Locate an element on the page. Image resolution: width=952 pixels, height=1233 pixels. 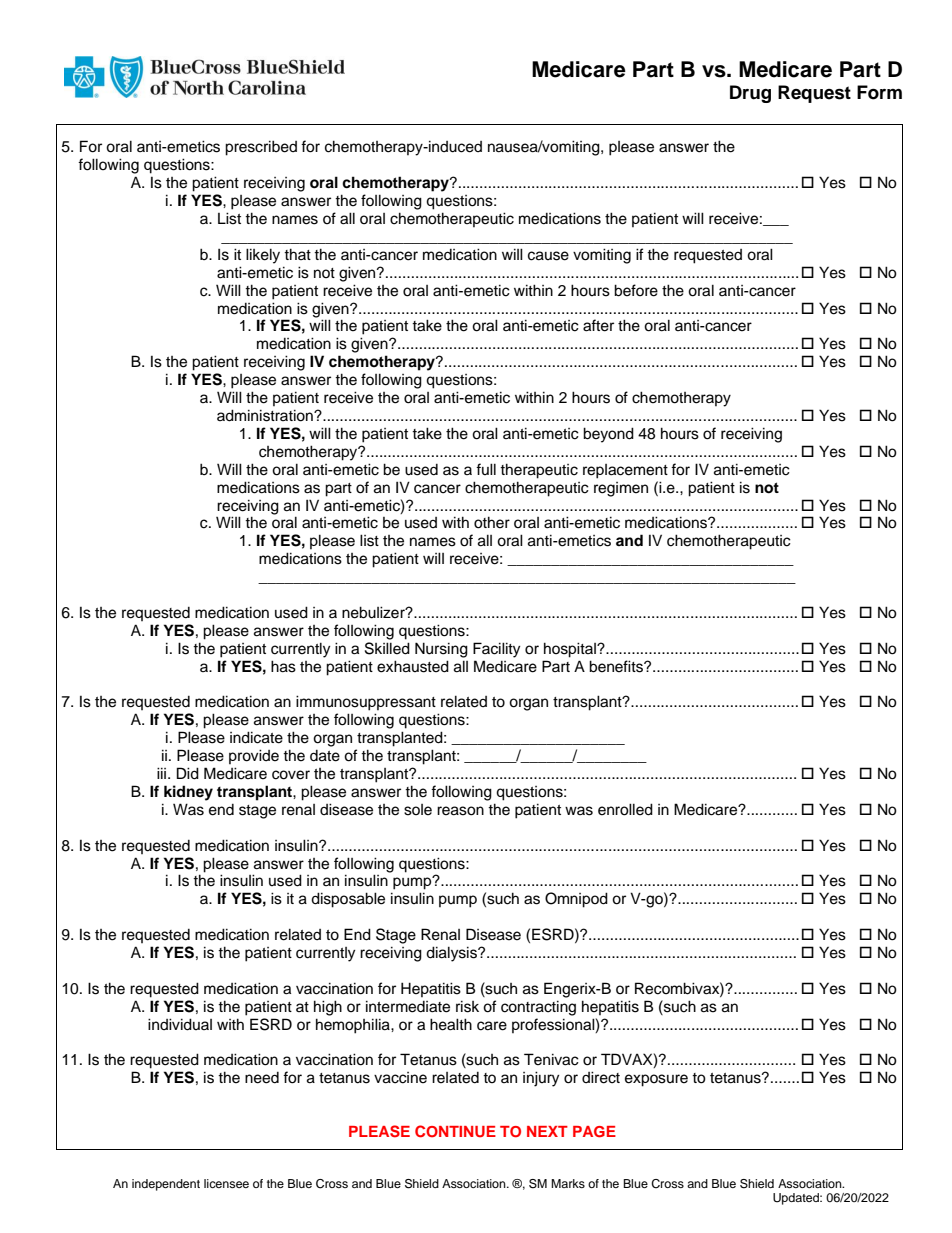
benefits is located at coordinates (617, 666).
